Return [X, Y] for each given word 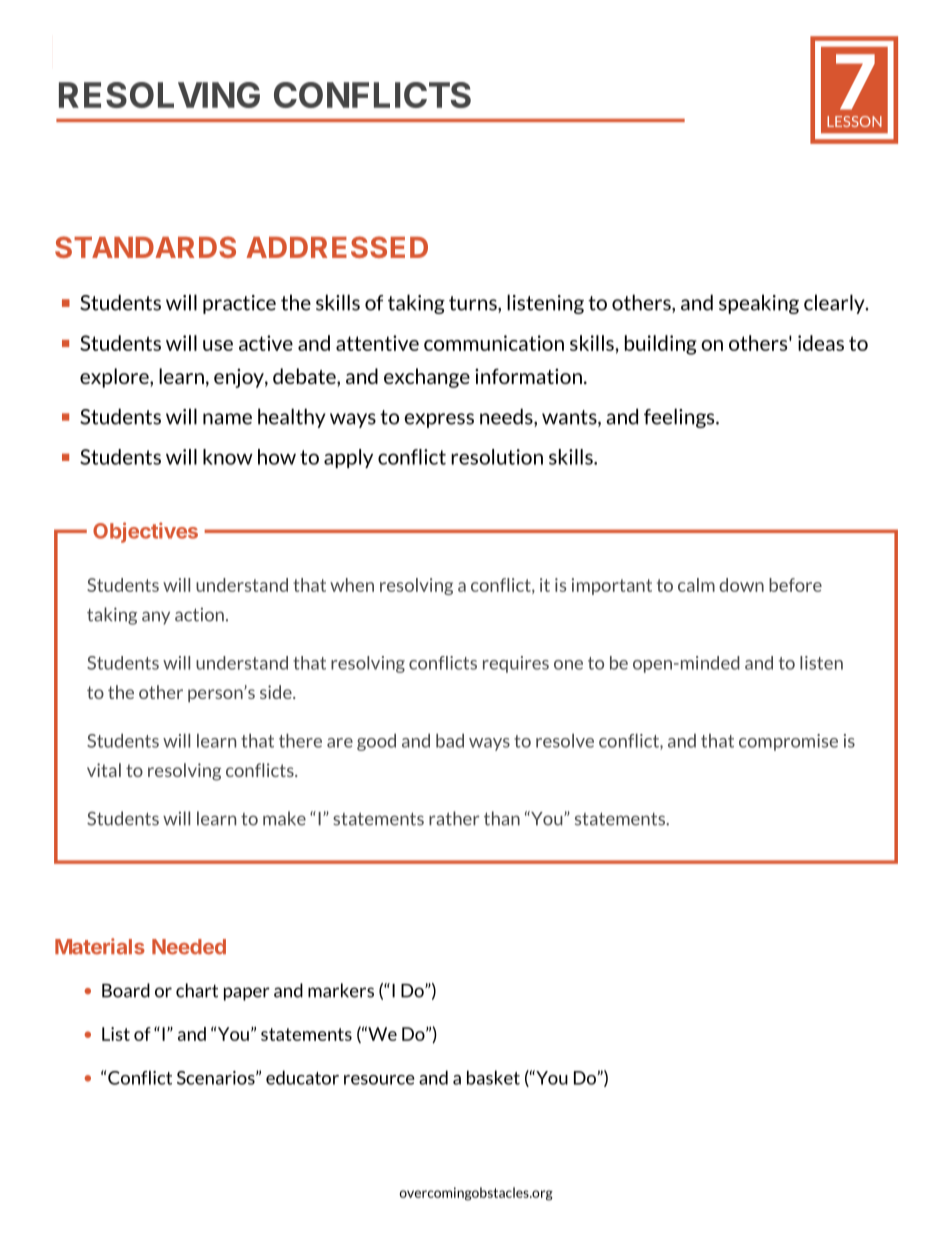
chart [197, 990]
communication [494, 343]
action [199, 615]
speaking [759, 304]
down [741, 585]
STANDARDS [145, 247]
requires [516, 664]
